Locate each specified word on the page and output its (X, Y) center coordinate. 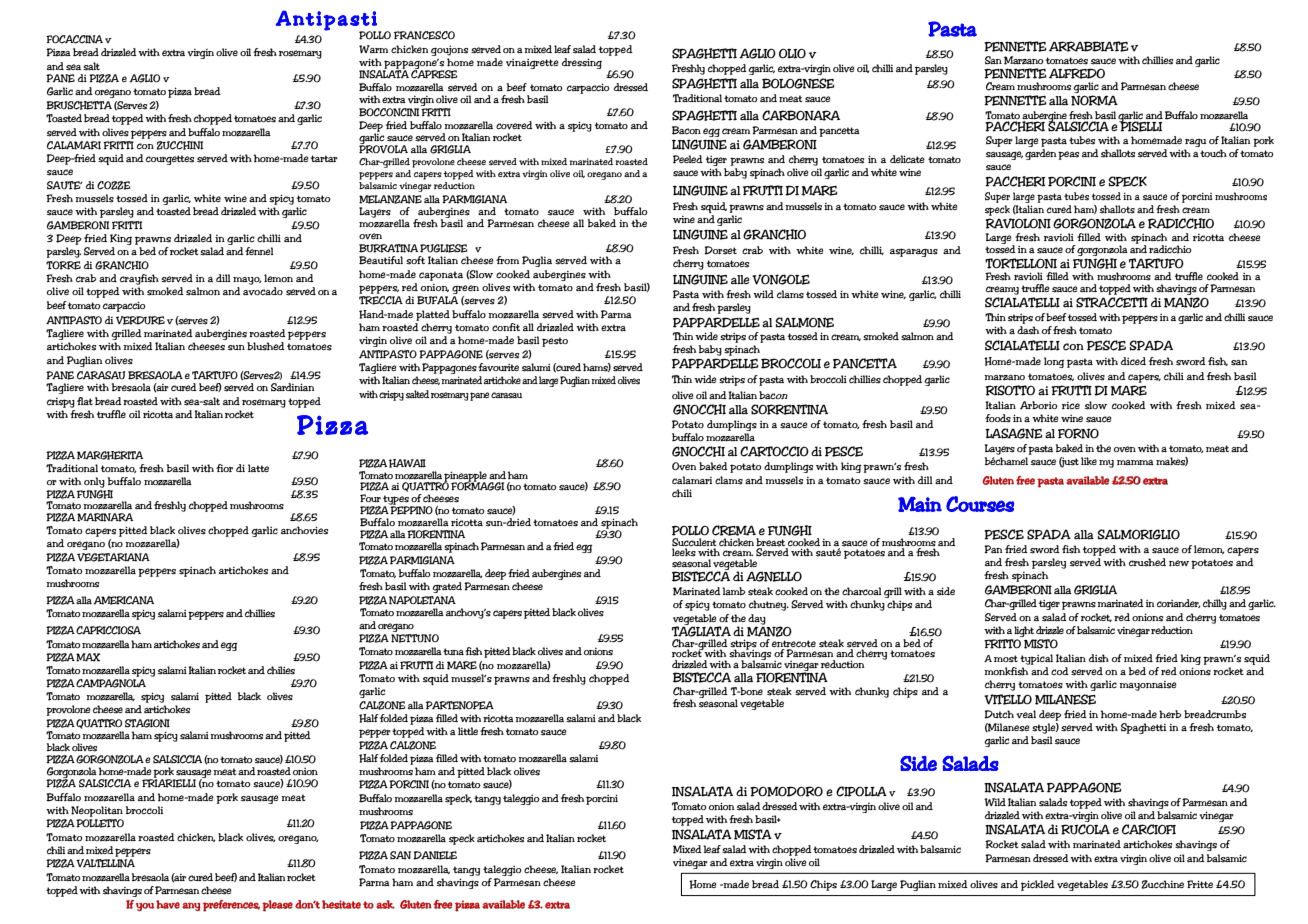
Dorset (720, 250)
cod (1060, 671)
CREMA (734, 530)
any (191, 906)
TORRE (63, 265)
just (1069, 462)
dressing (582, 63)
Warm (373, 49)
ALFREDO (1077, 73)
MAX (88, 657)
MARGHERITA (110, 455)
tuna (453, 651)
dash (1028, 330)
